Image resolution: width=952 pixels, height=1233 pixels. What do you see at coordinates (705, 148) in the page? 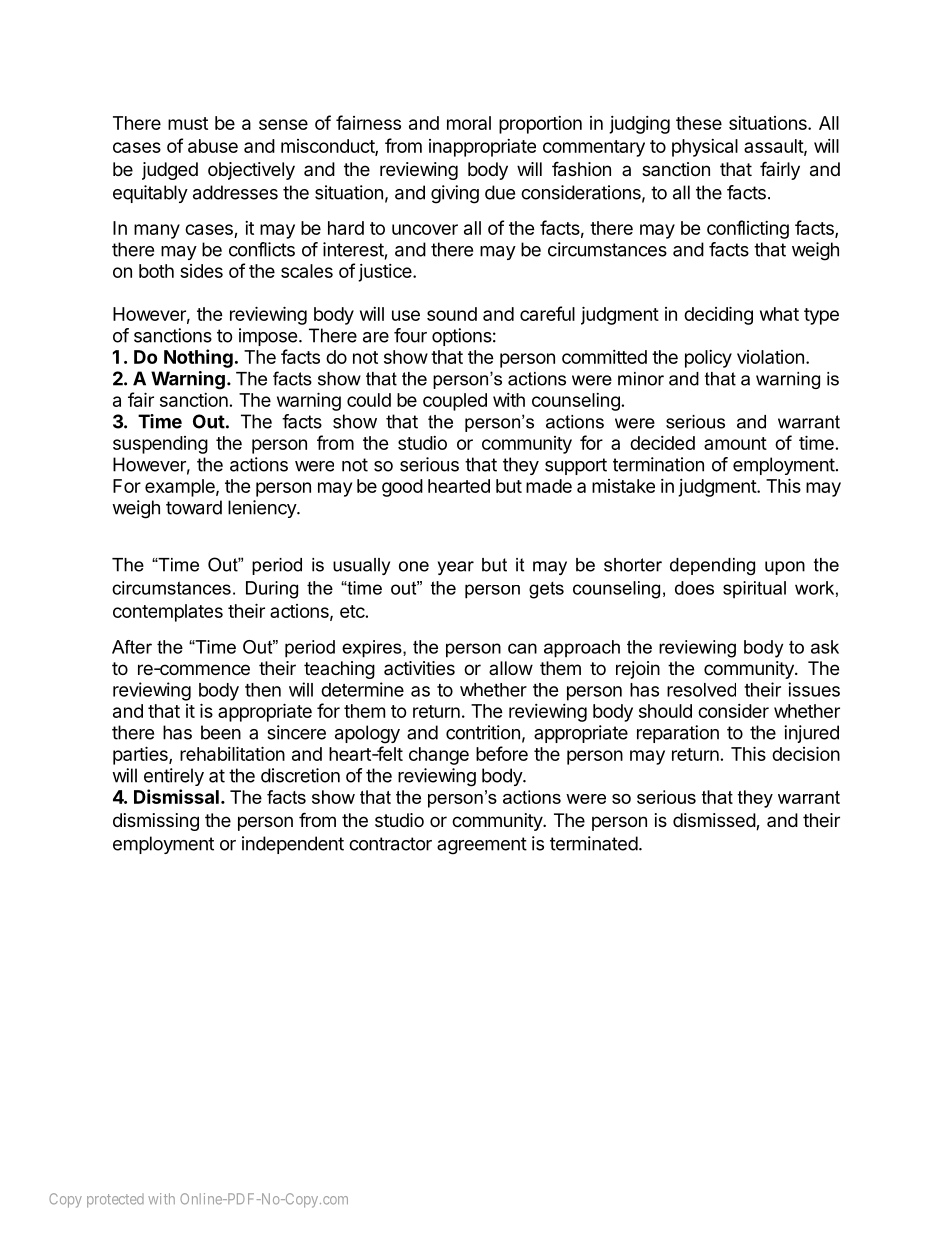
I see `physical` at bounding box center [705, 148].
